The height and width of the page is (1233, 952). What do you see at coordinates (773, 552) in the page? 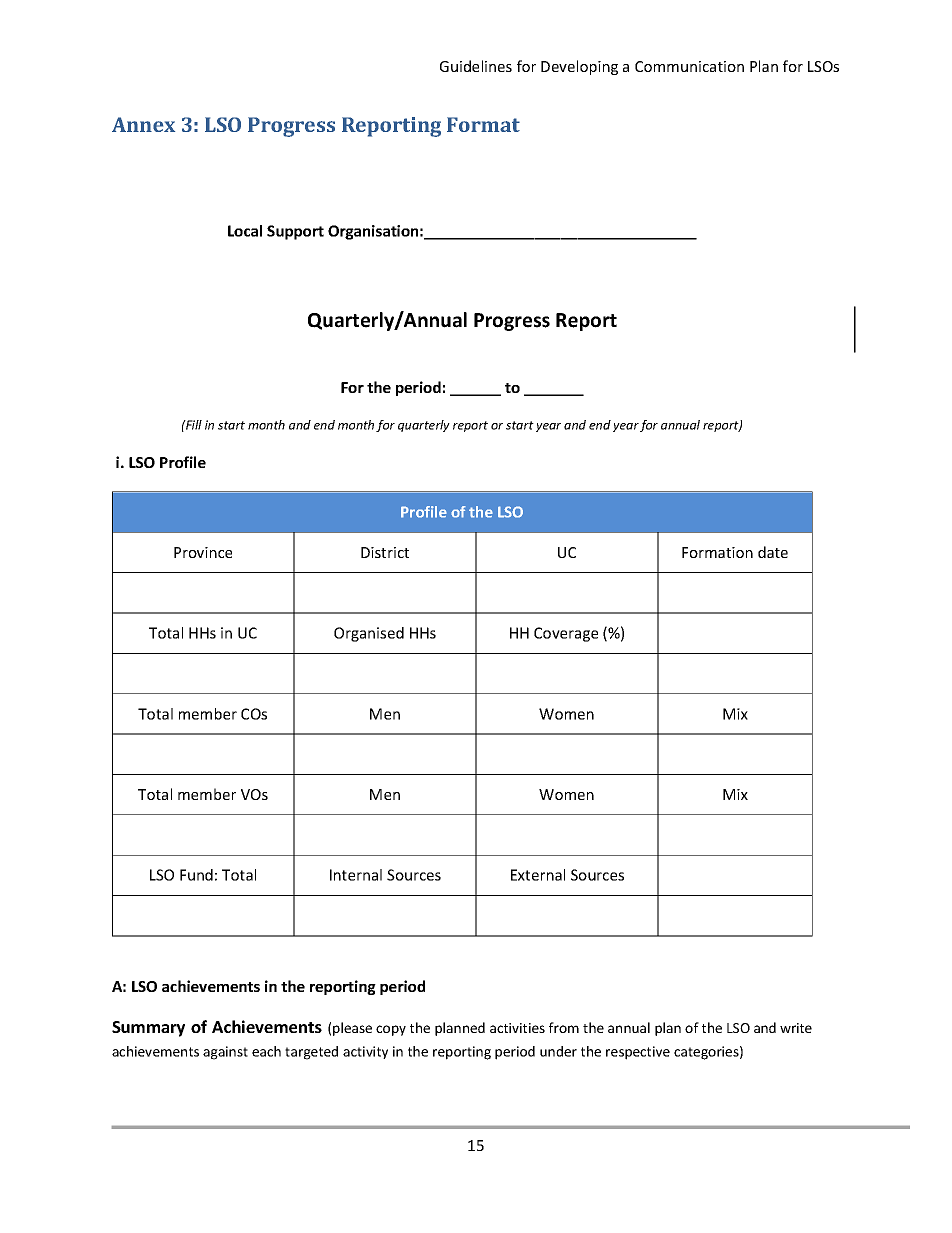
I see `date` at bounding box center [773, 552].
